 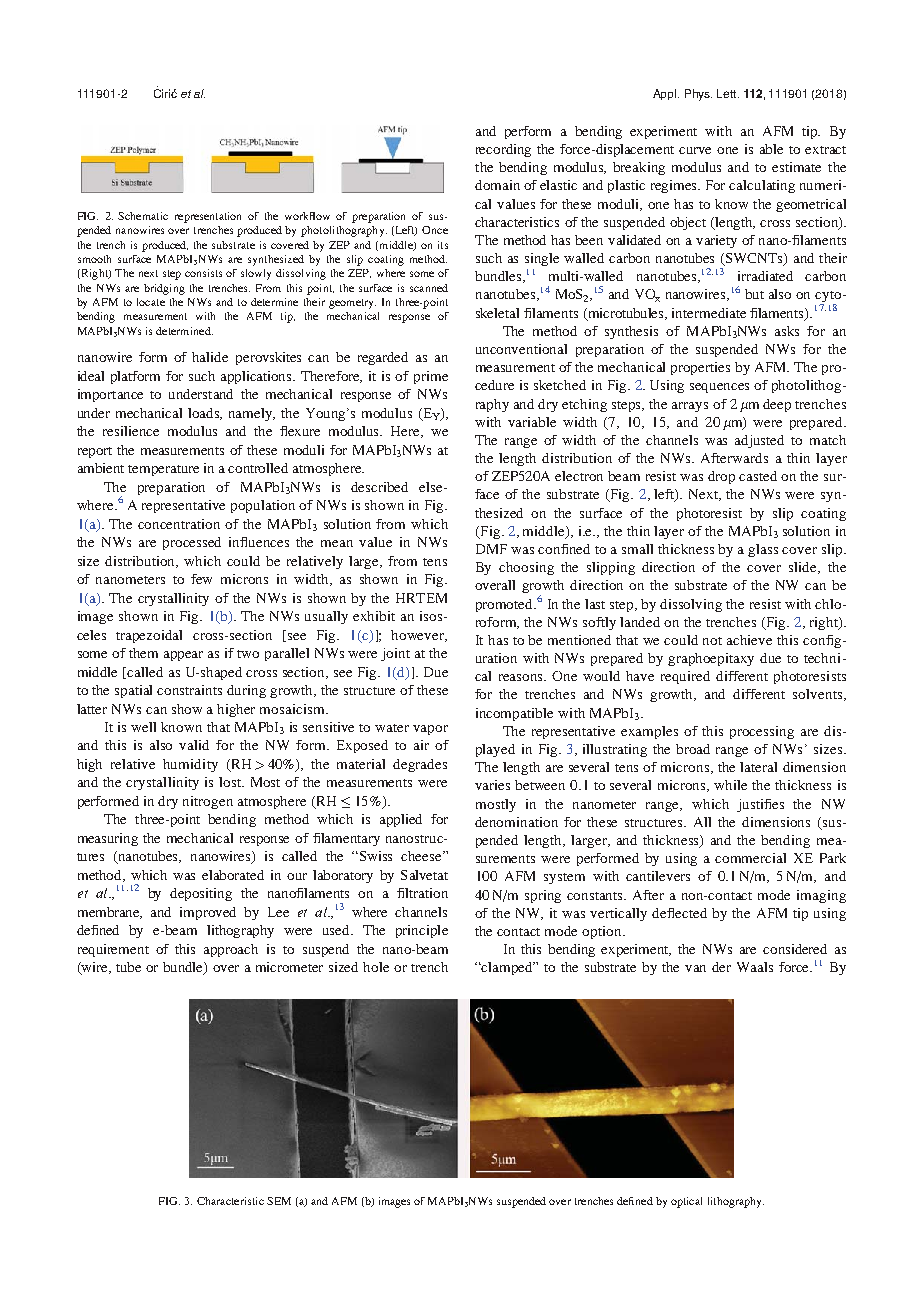 What do you see at coordinates (201, 894) in the image?
I see `depositing` at bounding box center [201, 894].
